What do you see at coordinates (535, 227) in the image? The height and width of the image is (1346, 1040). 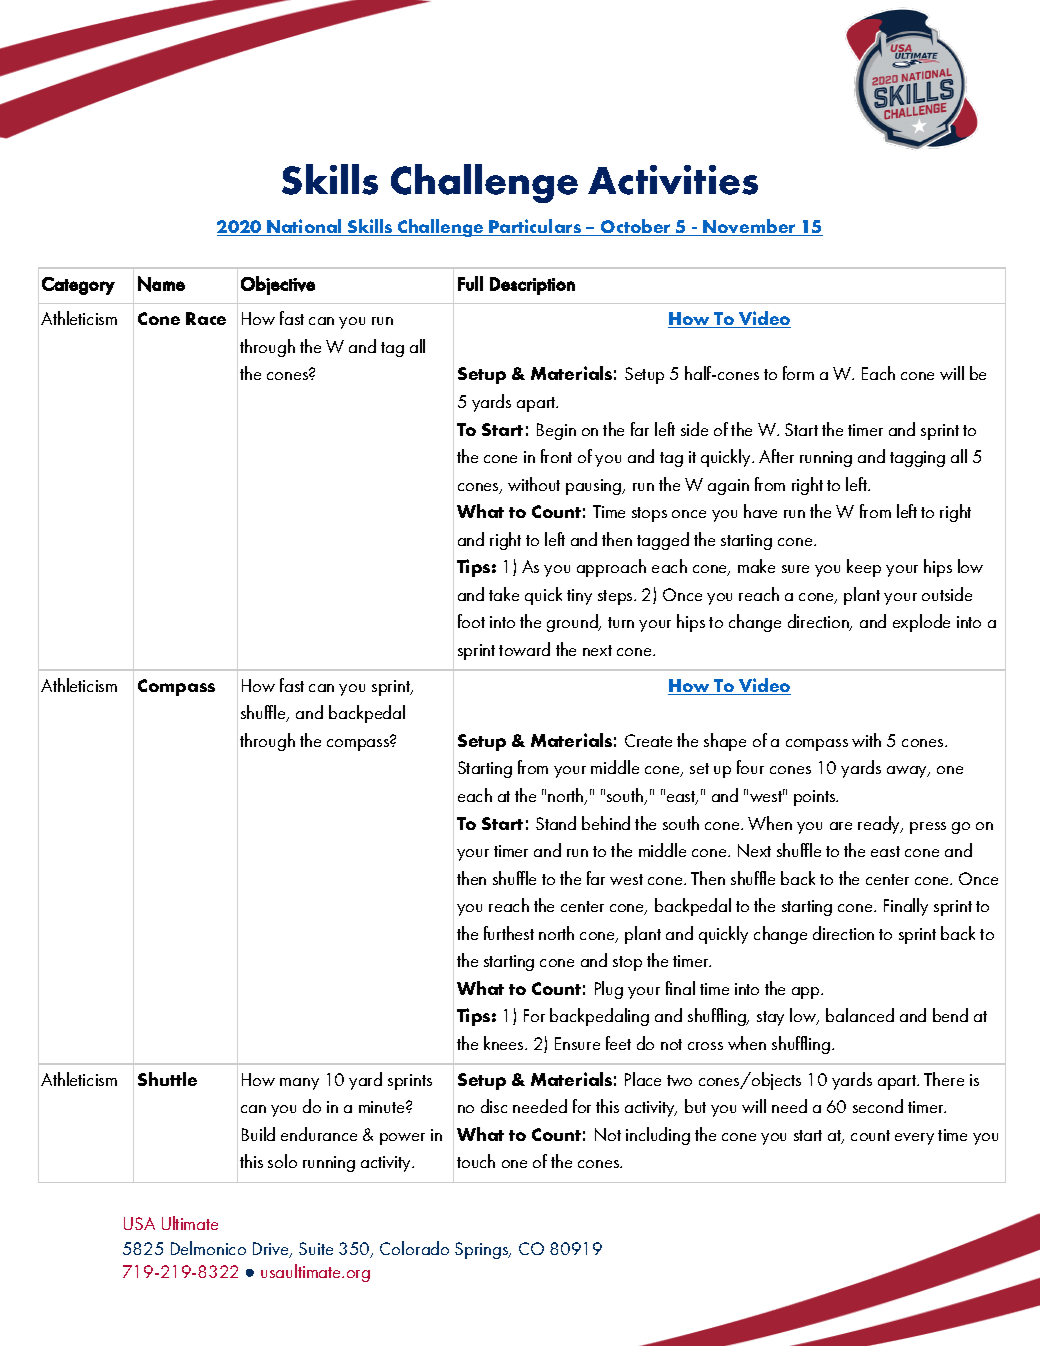 I see `Particulars` at bounding box center [535, 227].
